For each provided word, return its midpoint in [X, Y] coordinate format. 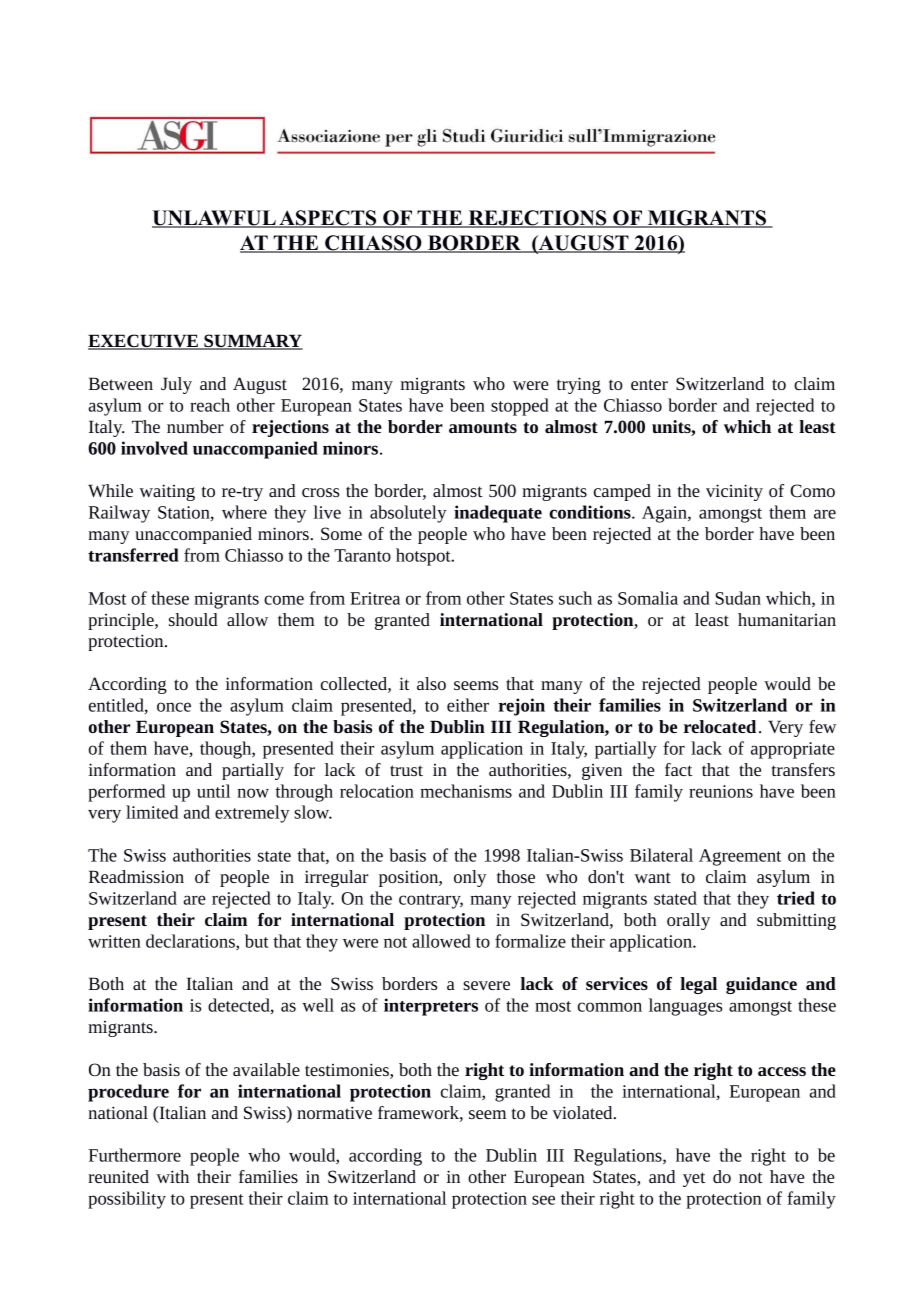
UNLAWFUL [215, 219]
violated [584, 1112]
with [172, 1176]
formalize [530, 941]
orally [688, 921]
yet [694, 1179]
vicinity [734, 492]
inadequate [498, 514]
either [468, 705]
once [174, 707]
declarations [191, 942]
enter [649, 384]
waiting [167, 492]
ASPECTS [328, 219]
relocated [720, 726]
